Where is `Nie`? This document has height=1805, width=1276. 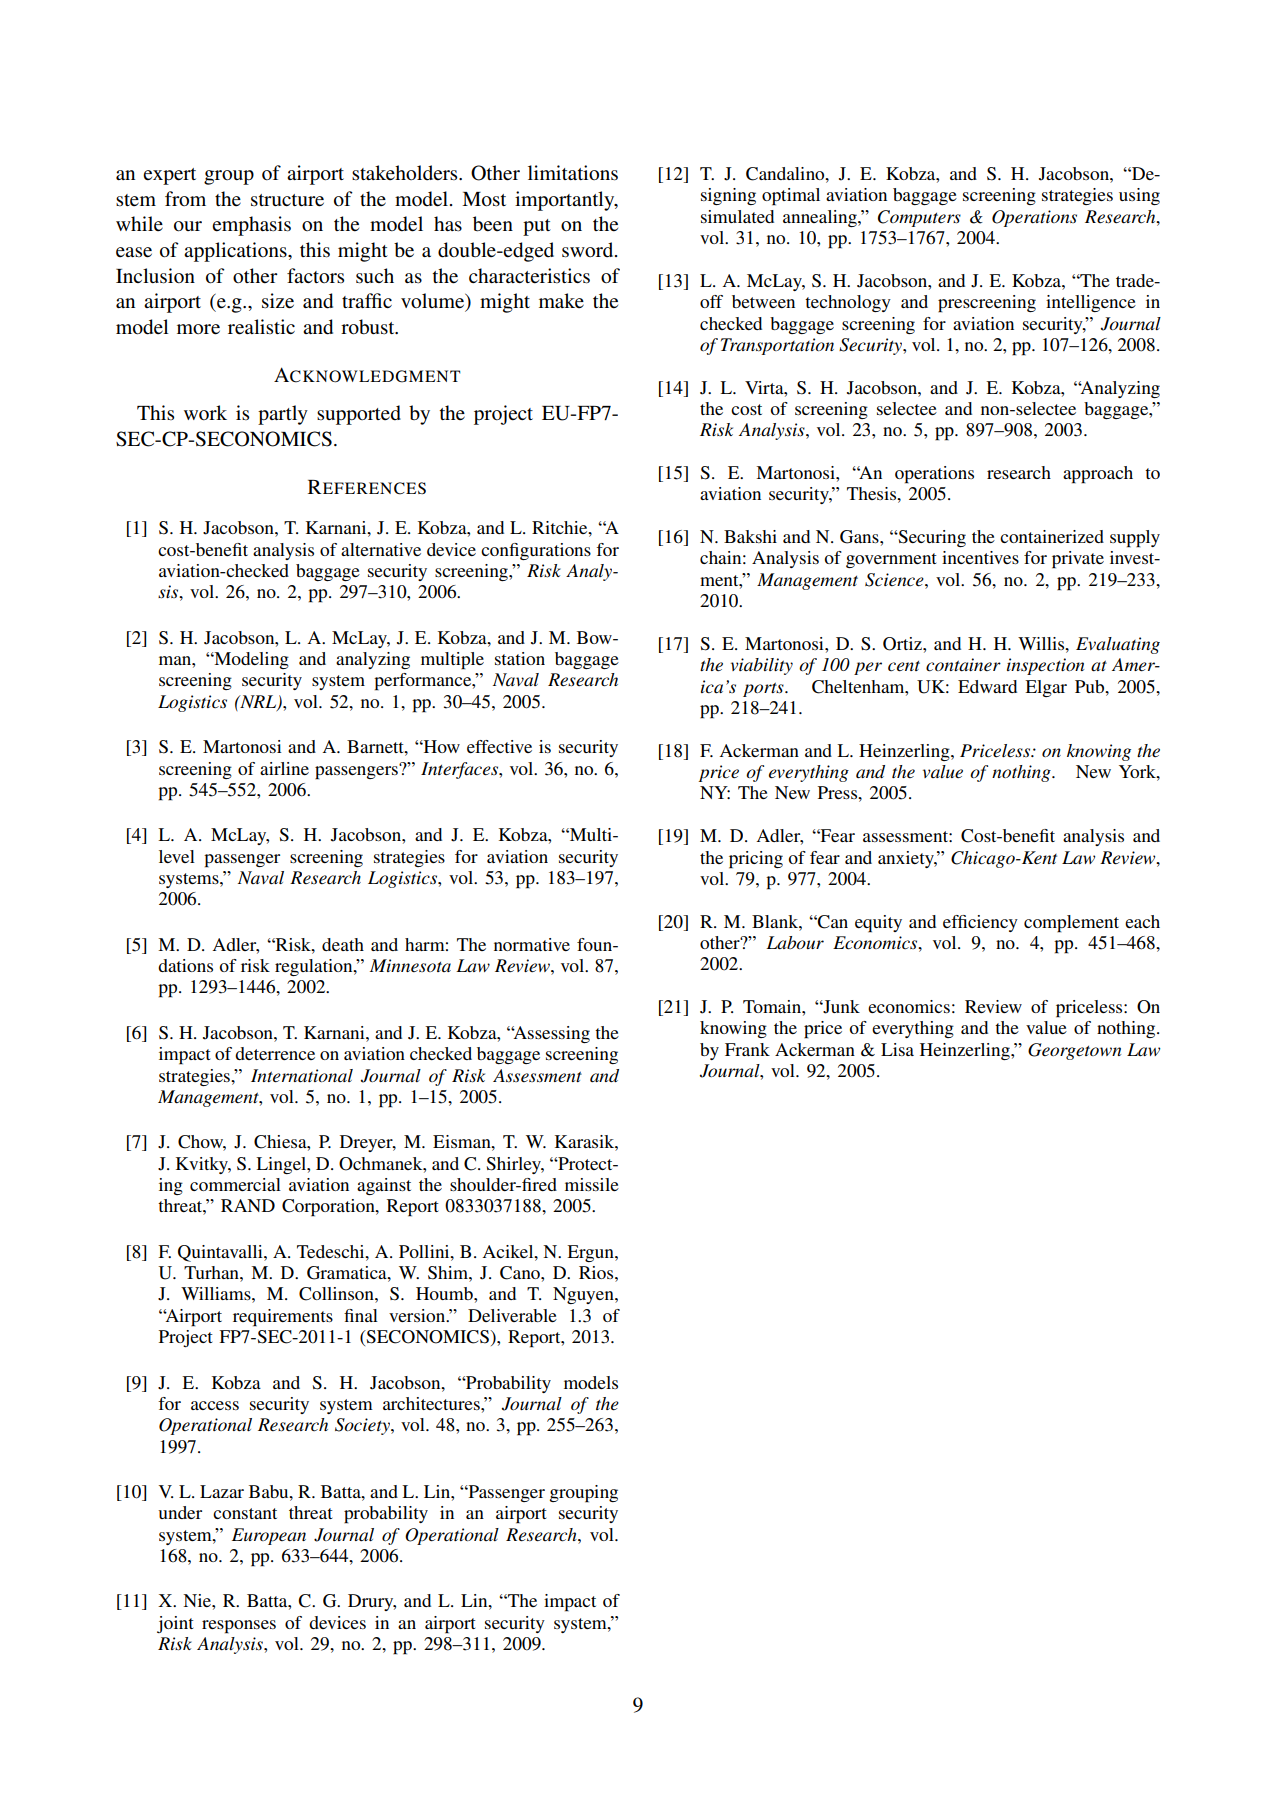 Nie is located at coordinates (198, 1600).
